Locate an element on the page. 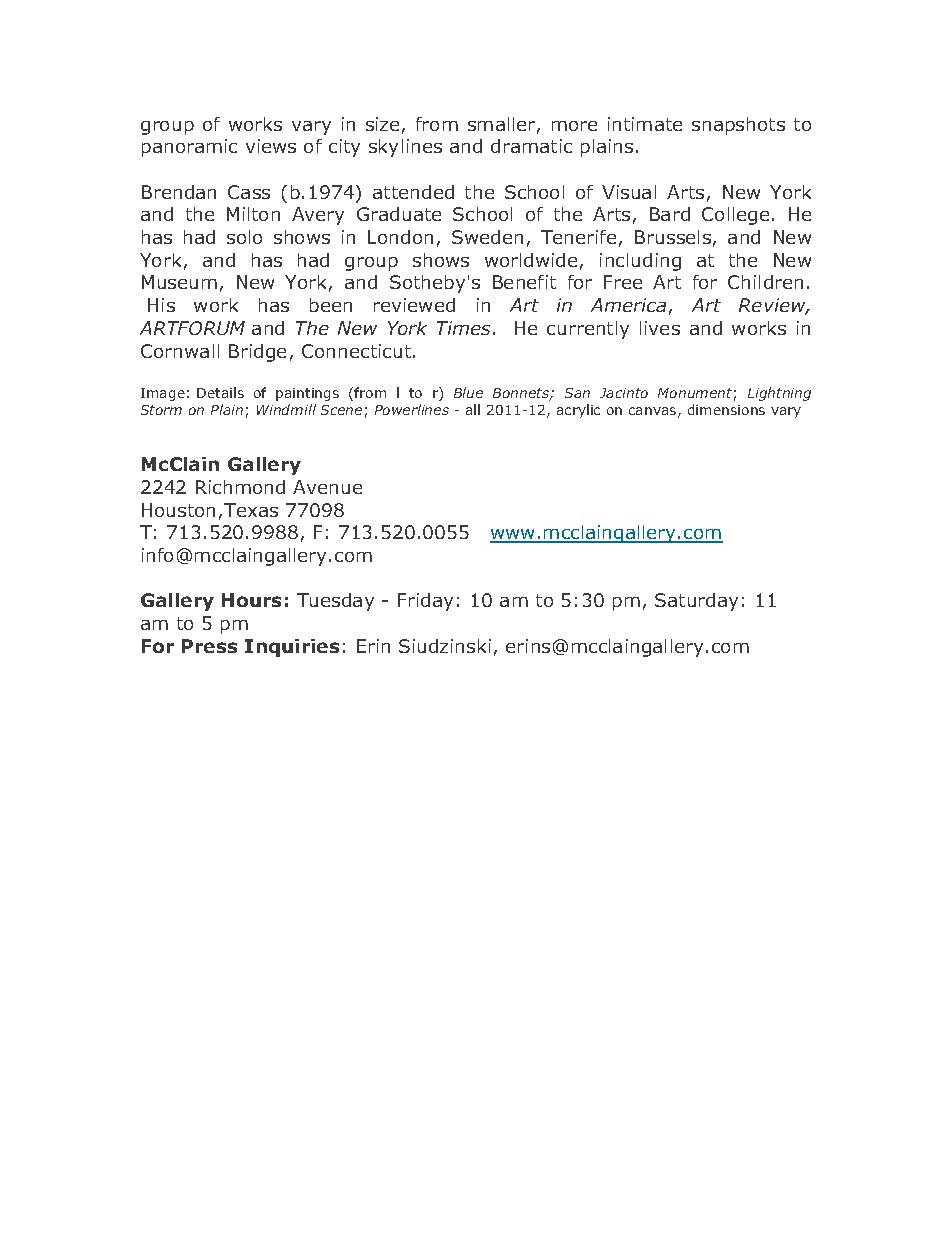 This page has height=1233, width=952. including is located at coordinates (640, 262).
